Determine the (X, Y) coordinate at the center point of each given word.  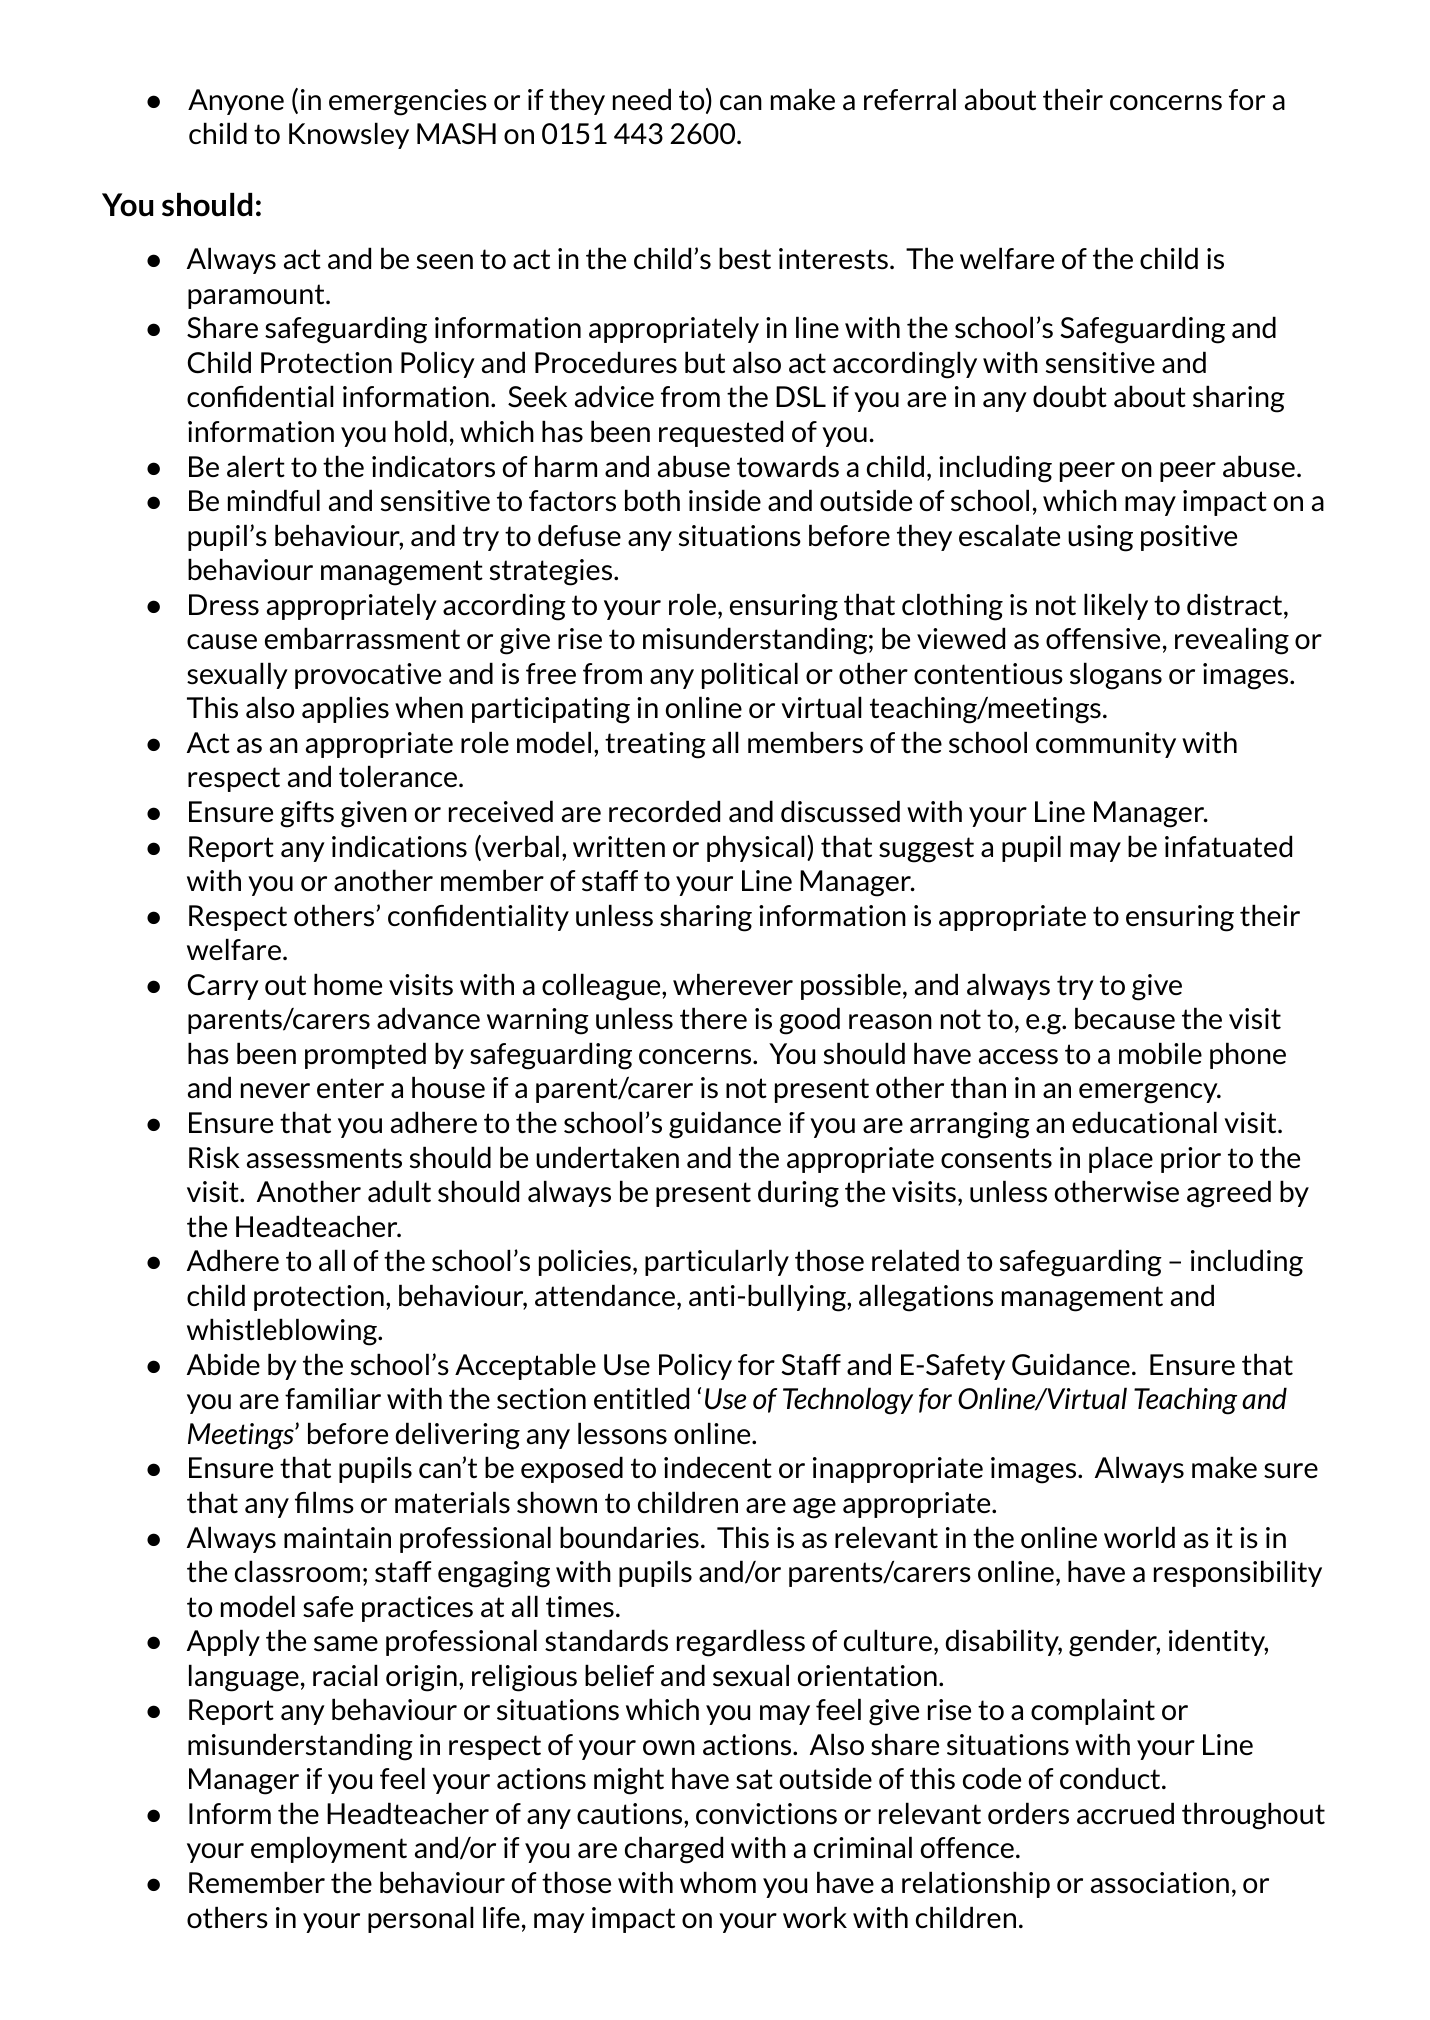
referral (910, 99)
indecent (718, 1467)
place (1121, 1159)
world (1139, 1537)
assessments (324, 1158)
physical (756, 848)
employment (329, 1849)
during (798, 1194)
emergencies (408, 102)
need (642, 99)
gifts (307, 814)
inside (725, 500)
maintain (337, 1538)
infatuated (1228, 846)
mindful (274, 500)
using (1100, 538)
